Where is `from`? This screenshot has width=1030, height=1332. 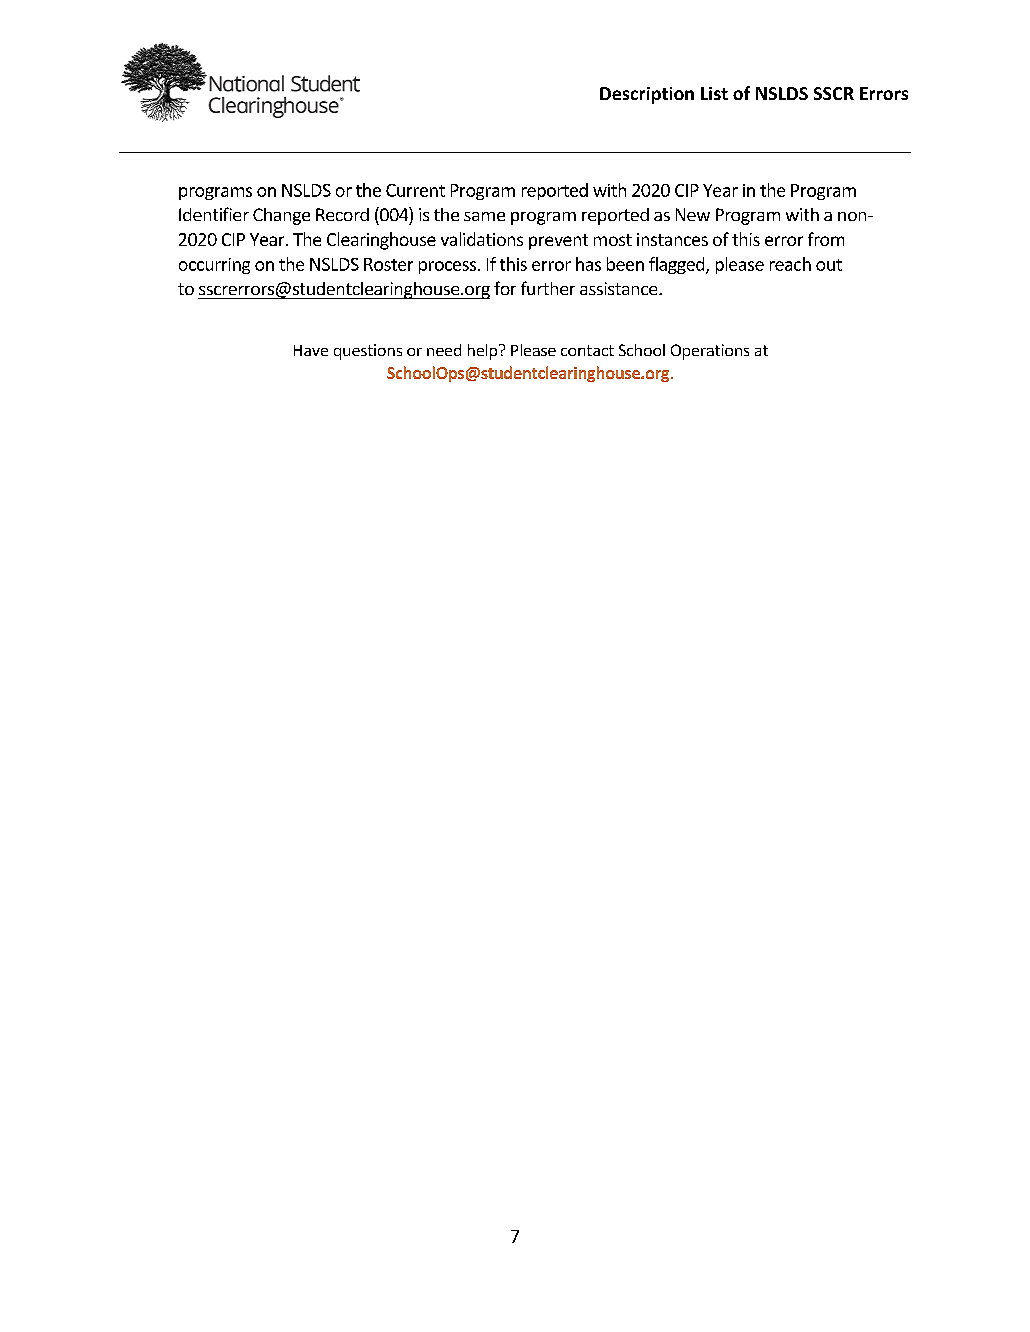
from is located at coordinates (826, 239).
